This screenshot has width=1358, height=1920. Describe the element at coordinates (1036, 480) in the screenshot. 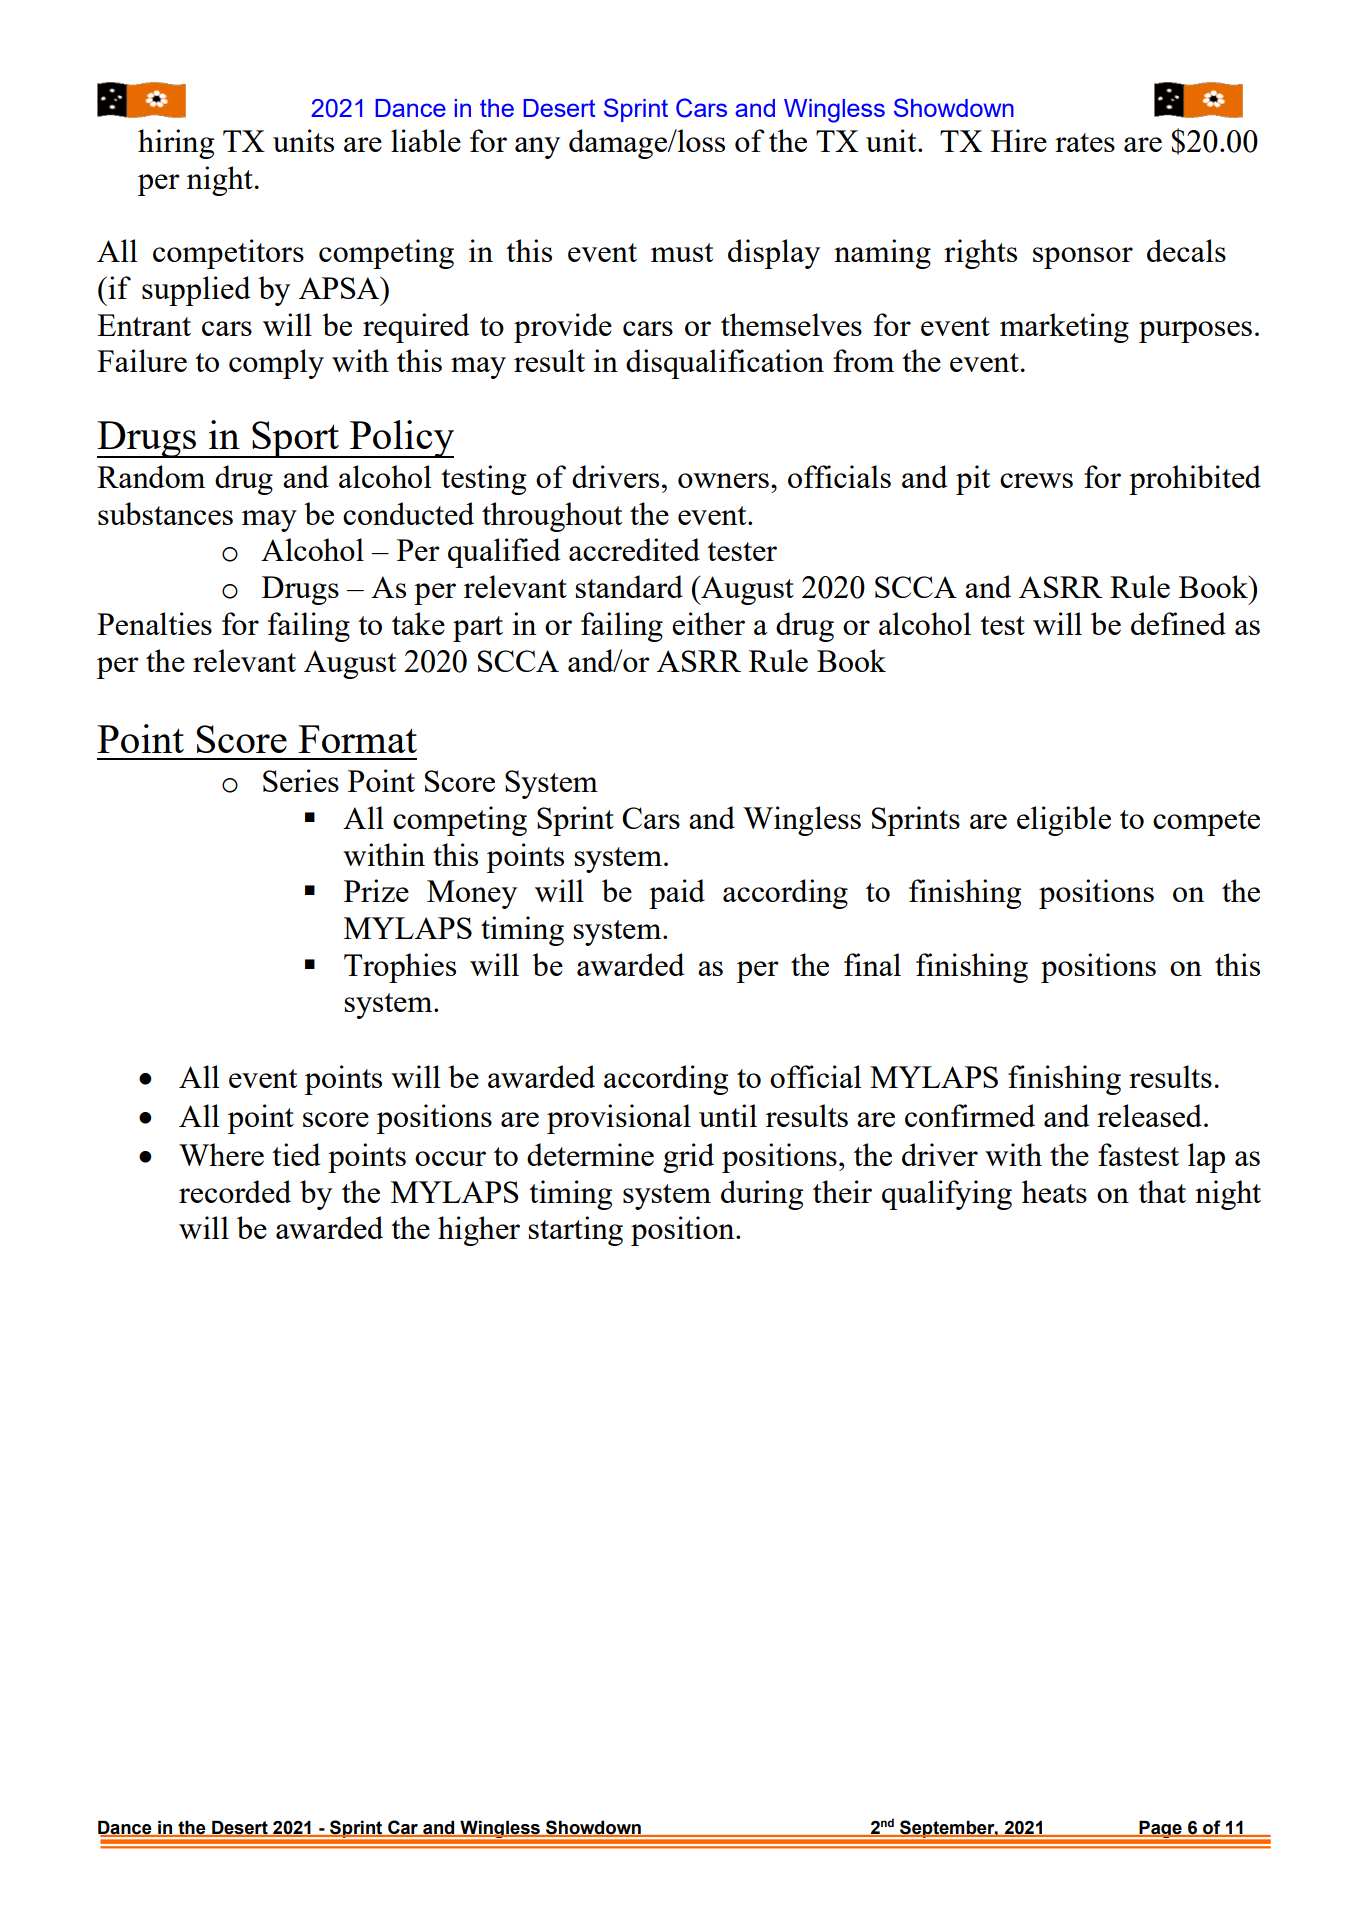

I see `crews` at that location.
